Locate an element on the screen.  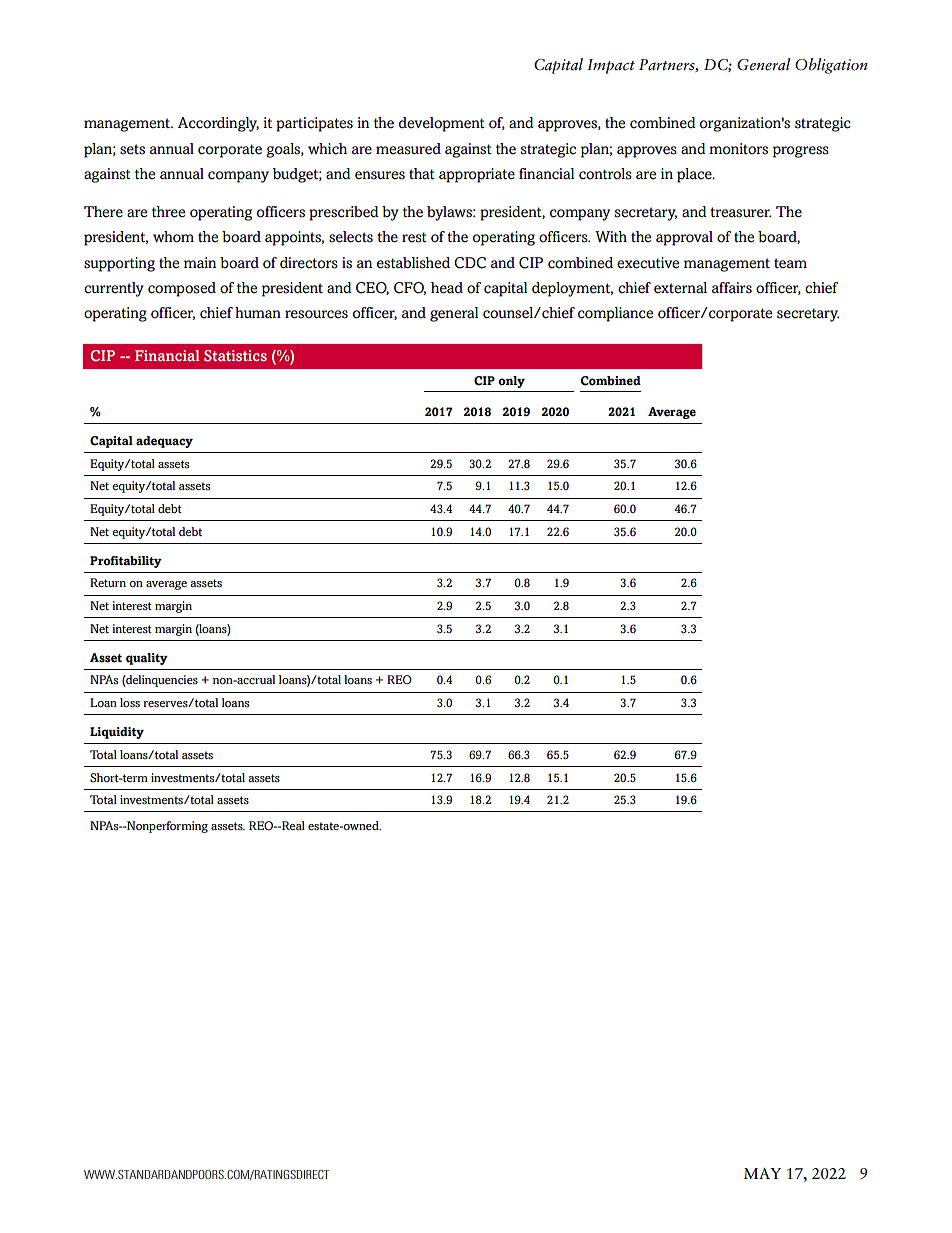
development is located at coordinates (442, 124).
